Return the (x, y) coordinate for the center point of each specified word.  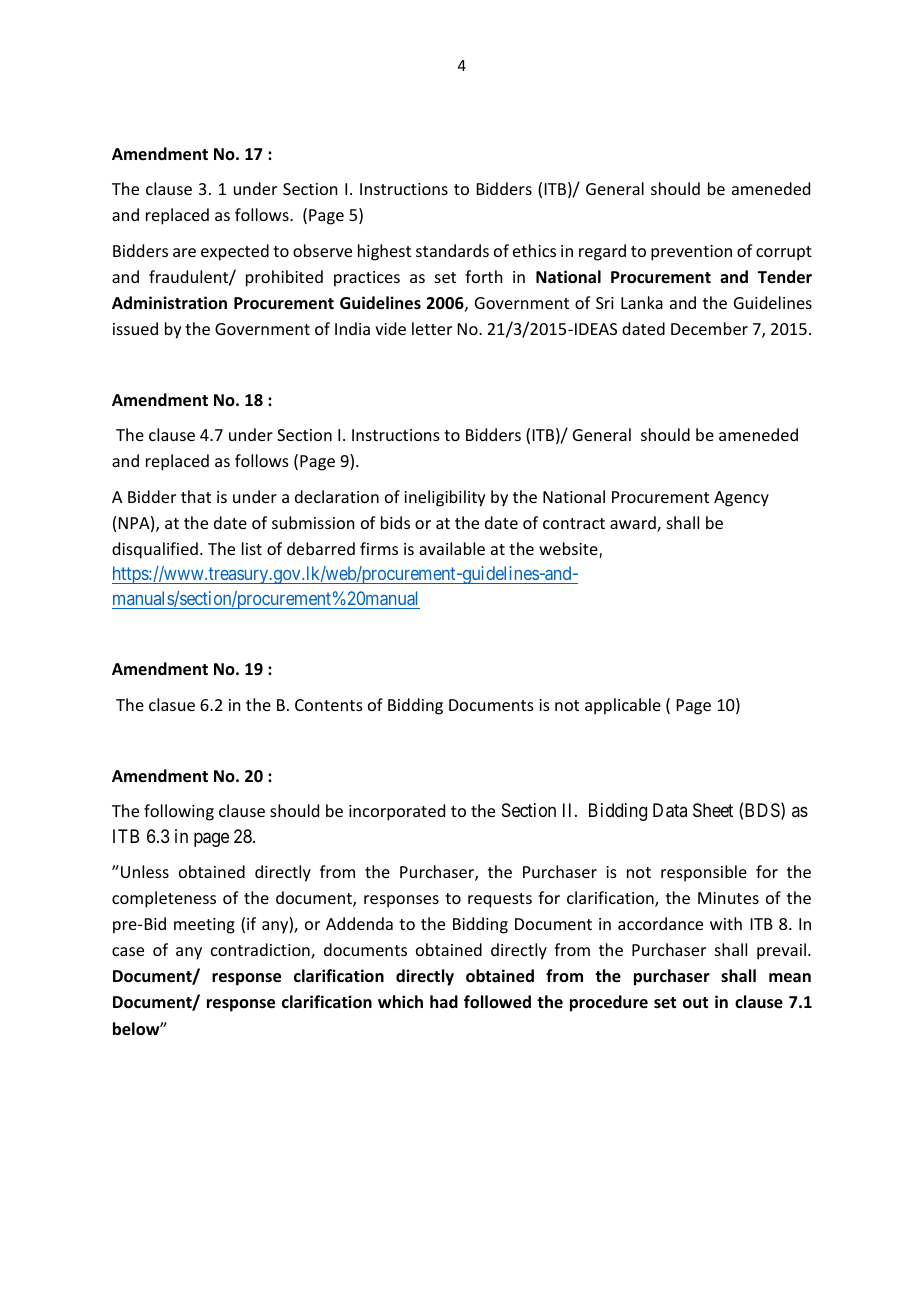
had (444, 1001)
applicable (623, 706)
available (452, 548)
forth (483, 276)
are (184, 252)
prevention (691, 253)
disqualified (155, 550)
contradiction (261, 951)
